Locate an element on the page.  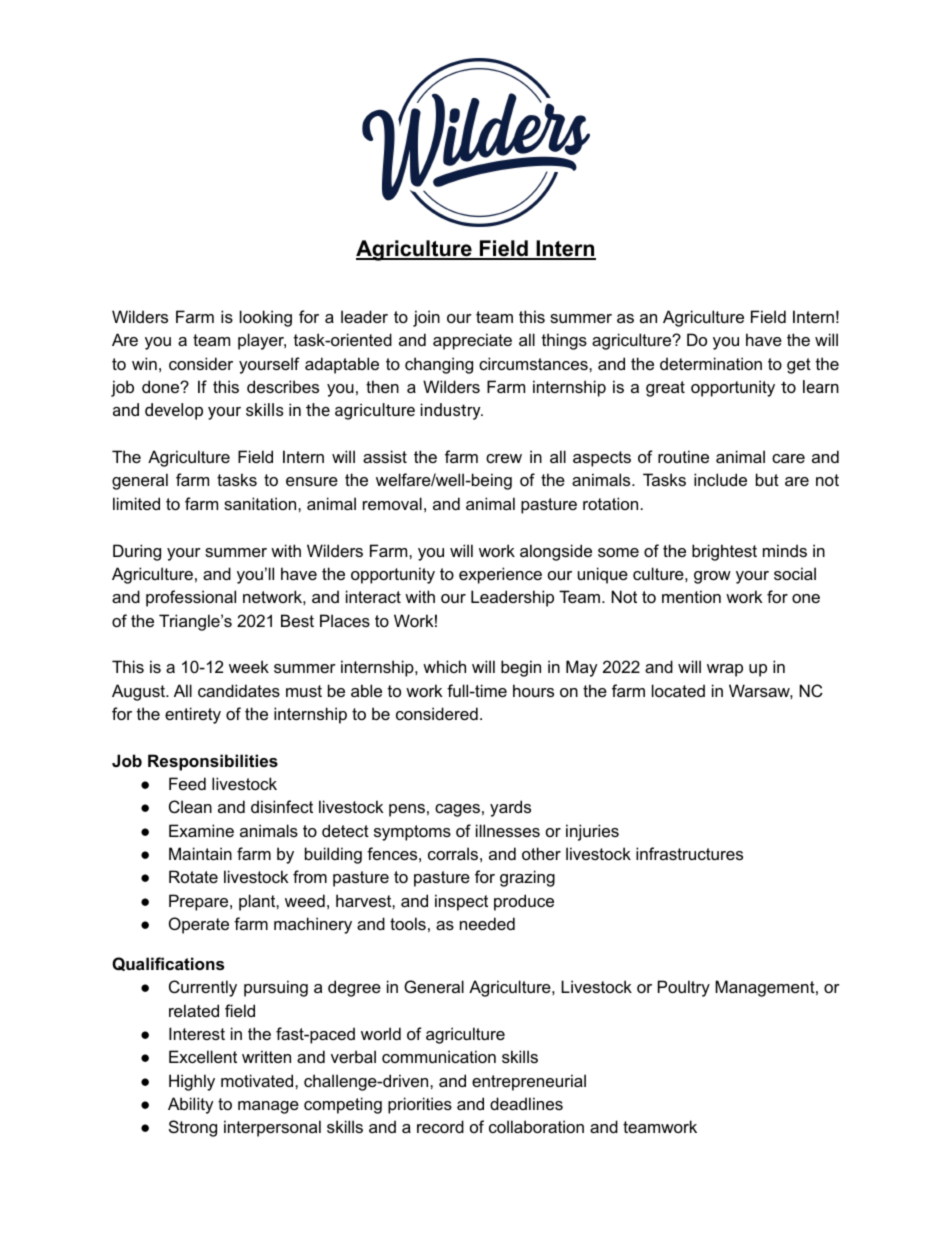
hours is located at coordinates (533, 690).
